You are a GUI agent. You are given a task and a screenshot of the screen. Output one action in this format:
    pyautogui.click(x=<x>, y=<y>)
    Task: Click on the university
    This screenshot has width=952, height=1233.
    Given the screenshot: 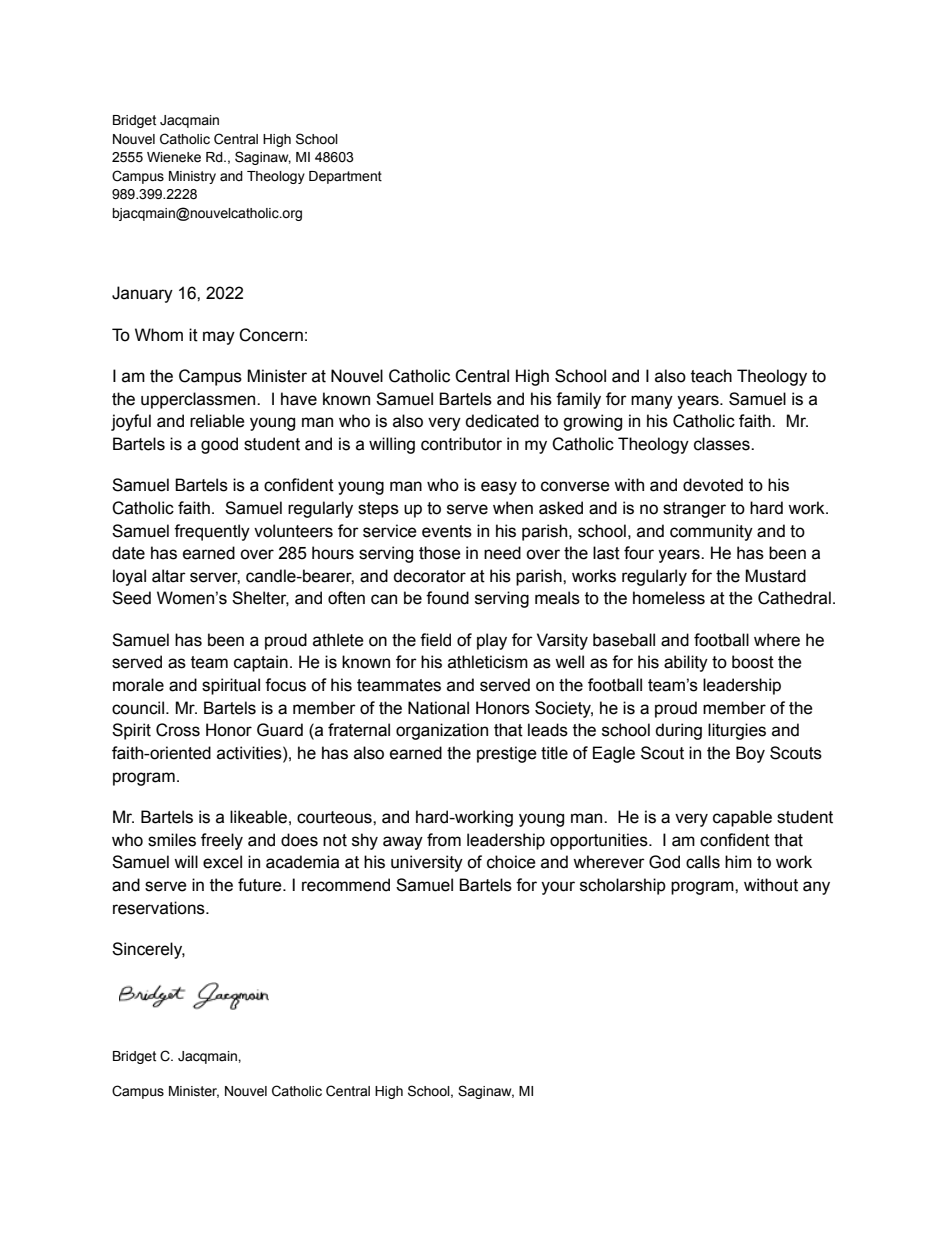 What is the action you would take?
    pyautogui.click(x=427, y=863)
